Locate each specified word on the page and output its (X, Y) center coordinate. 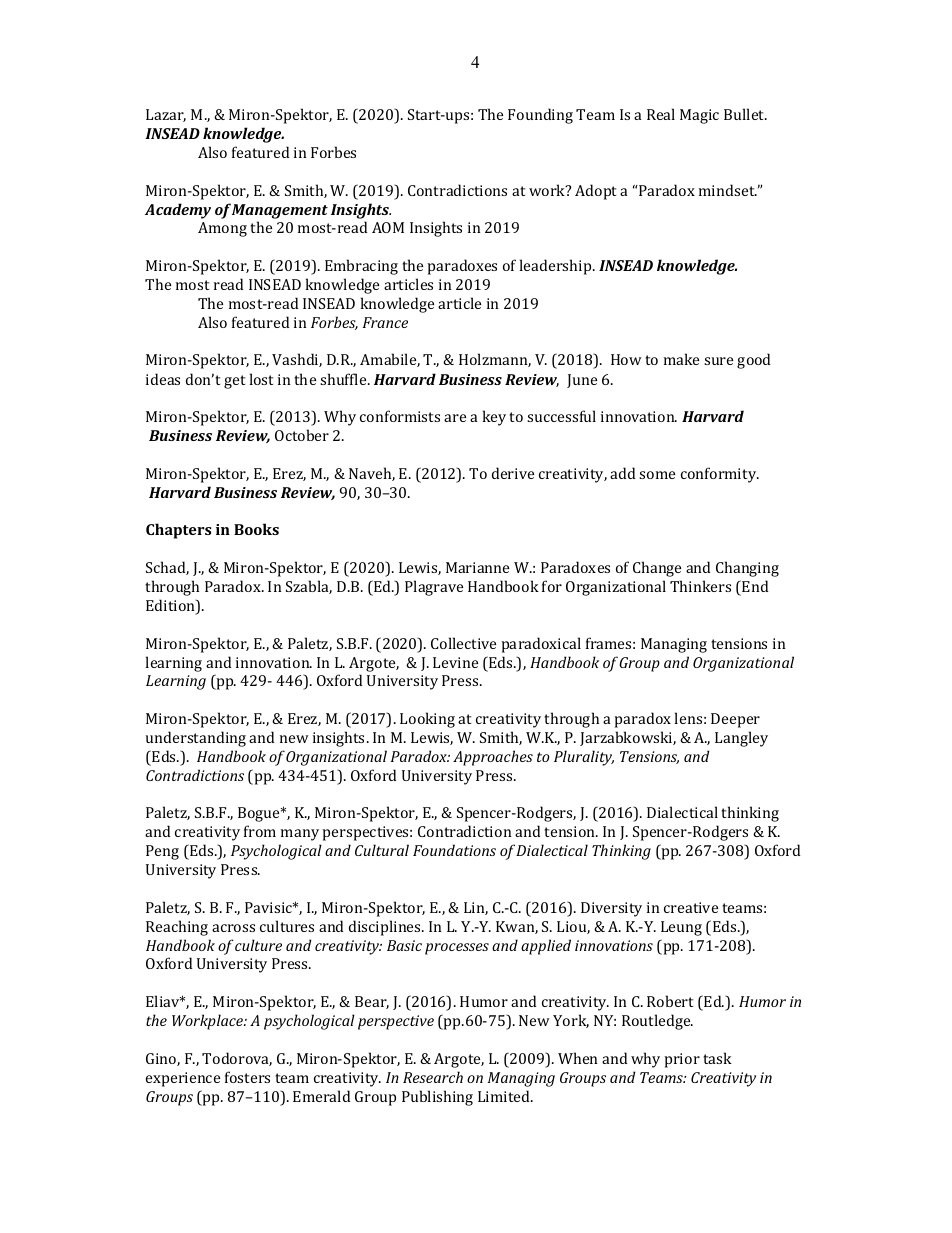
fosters (247, 1077)
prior (682, 1060)
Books (256, 529)
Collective (463, 643)
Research (433, 1077)
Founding (540, 116)
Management (280, 211)
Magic (699, 116)
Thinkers (700, 586)
